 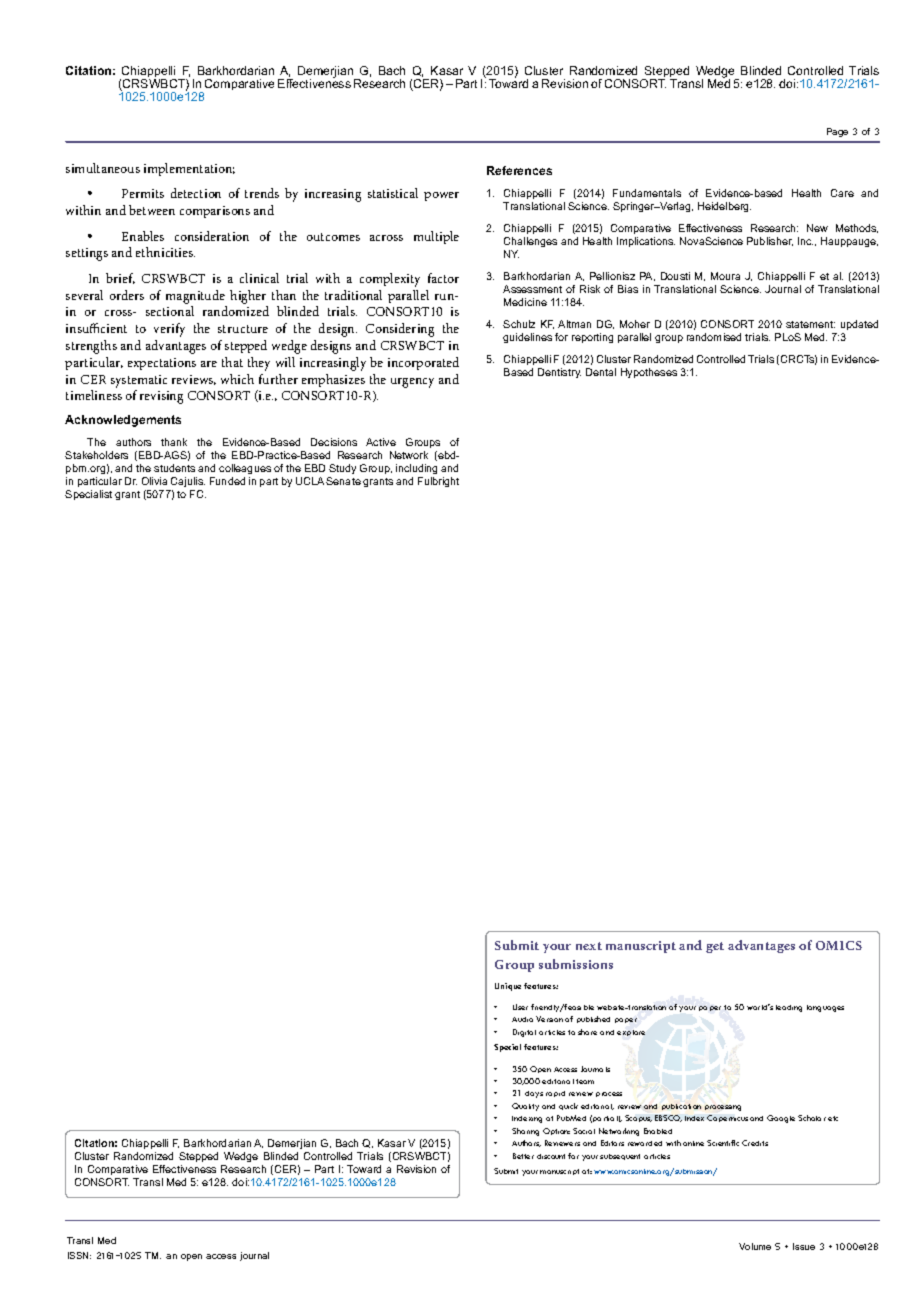 What do you see at coordinates (649, 373) in the screenshot?
I see `Hypotheses` at bounding box center [649, 373].
